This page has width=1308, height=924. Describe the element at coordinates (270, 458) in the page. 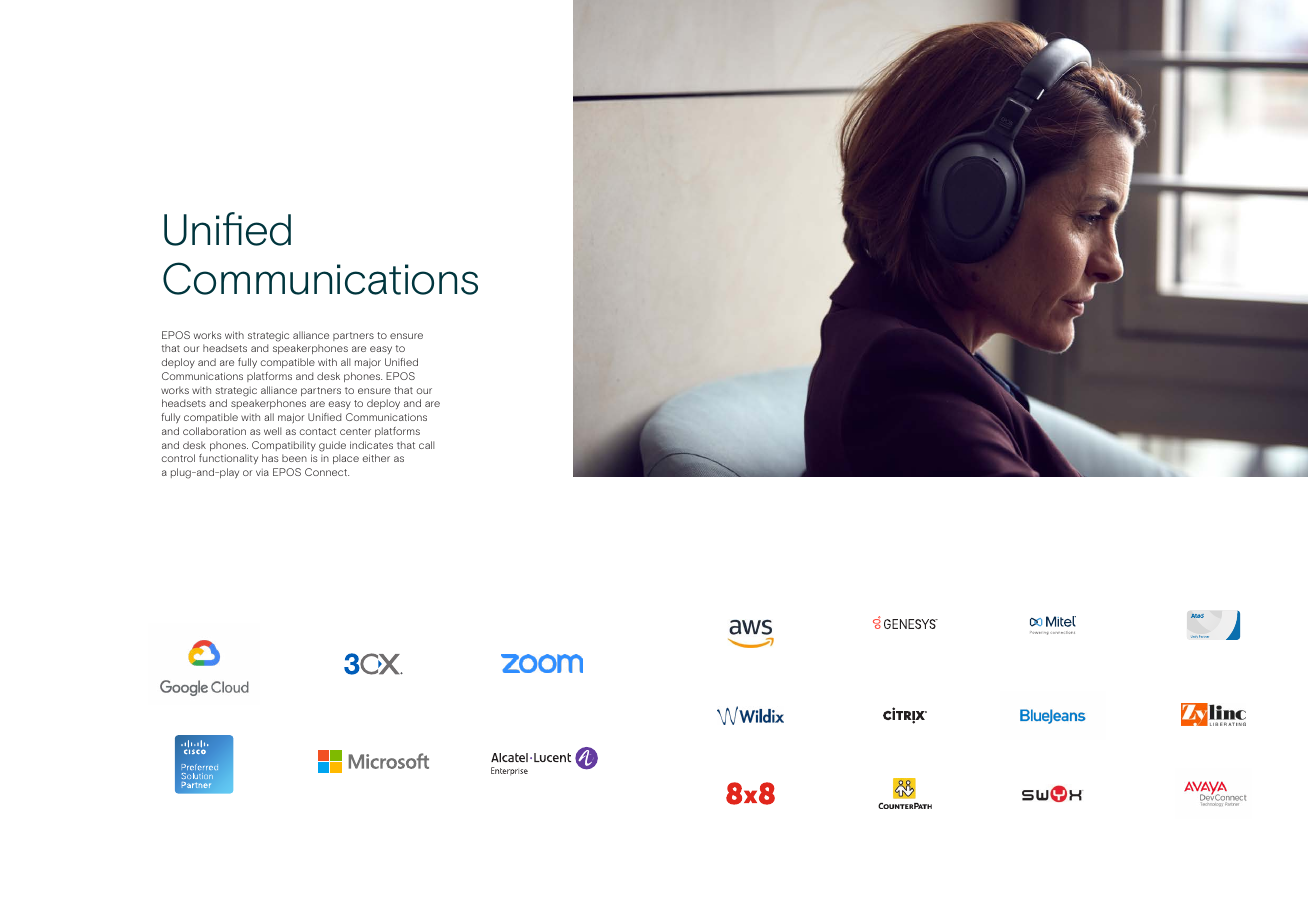

I see `has` at that location.
